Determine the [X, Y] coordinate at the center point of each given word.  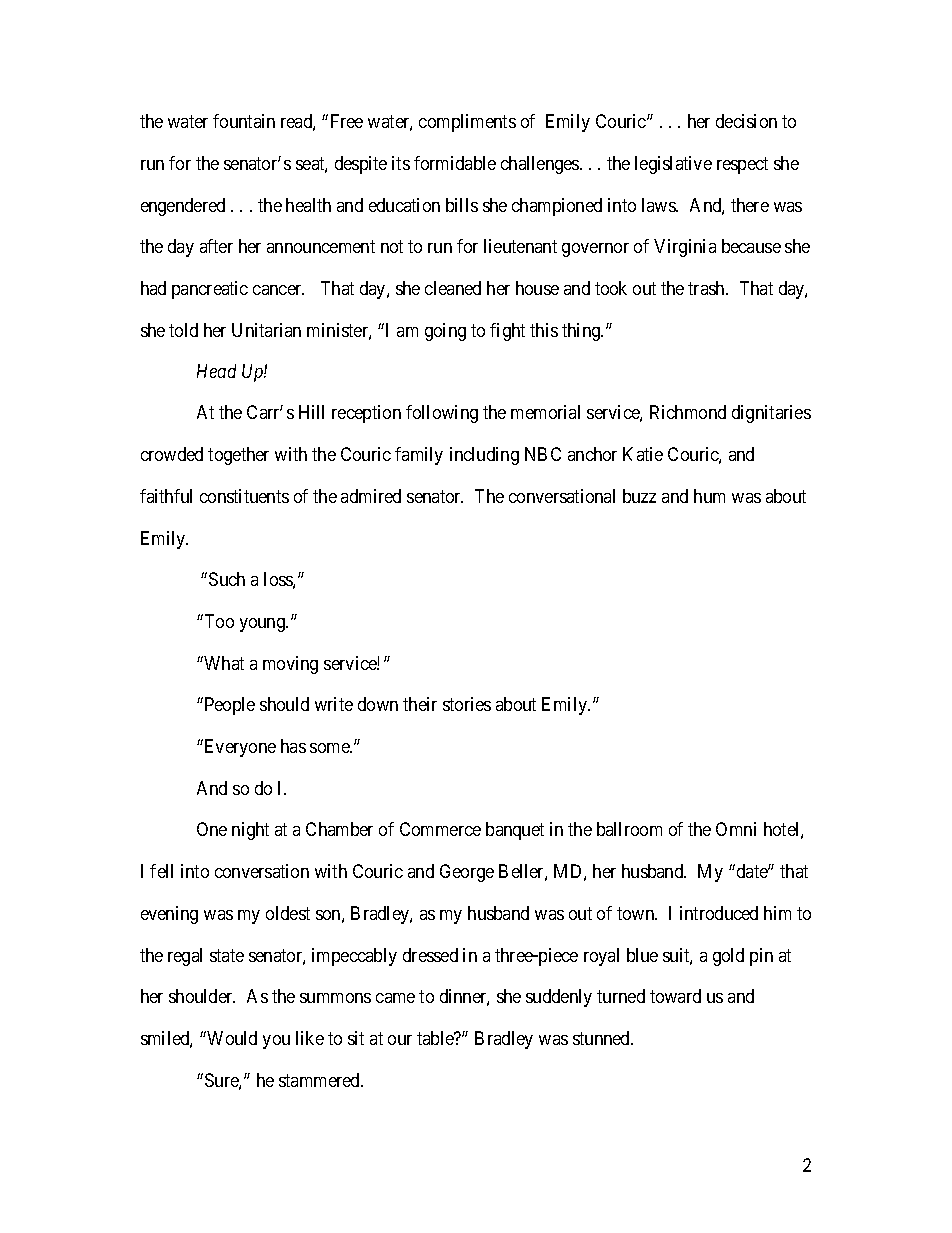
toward [675, 996]
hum [709, 496]
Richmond [688, 412]
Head [216, 371]
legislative [673, 165]
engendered [183, 207]
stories [467, 704]
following [442, 414]
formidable [455, 163]
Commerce [440, 829]
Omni [736, 829]
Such [227, 579]
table [436, 1038]
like [310, 1038]
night [250, 831]
